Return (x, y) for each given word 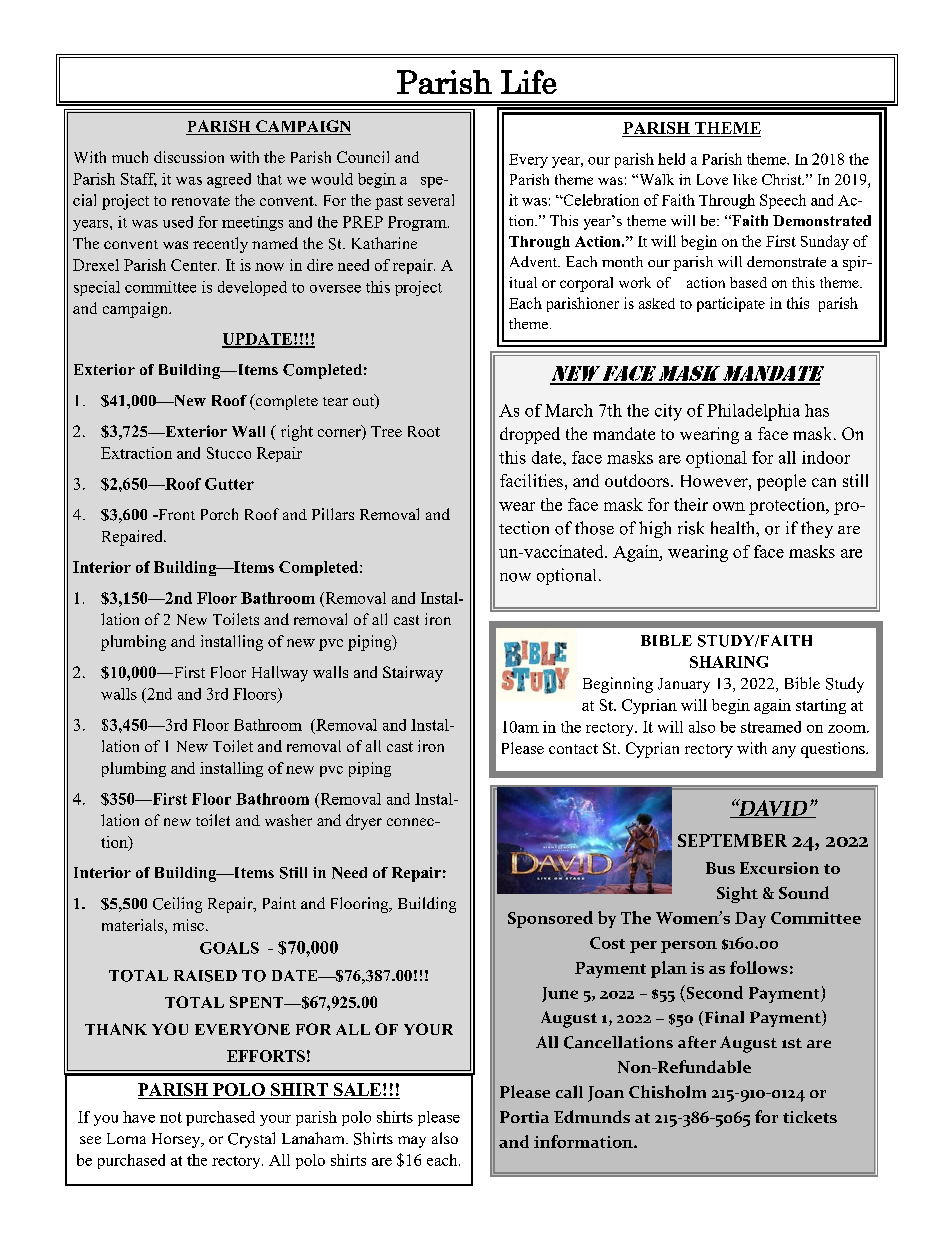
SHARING (729, 662)
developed (252, 288)
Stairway (413, 674)
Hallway (280, 674)
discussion (189, 157)
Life (529, 82)
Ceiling (177, 905)
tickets (810, 1117)
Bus (720, 868)
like (745, 179)
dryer (364, 822)
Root (424, 431)
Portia (524, 1117)
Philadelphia (753, 412)
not (171, 1117)
